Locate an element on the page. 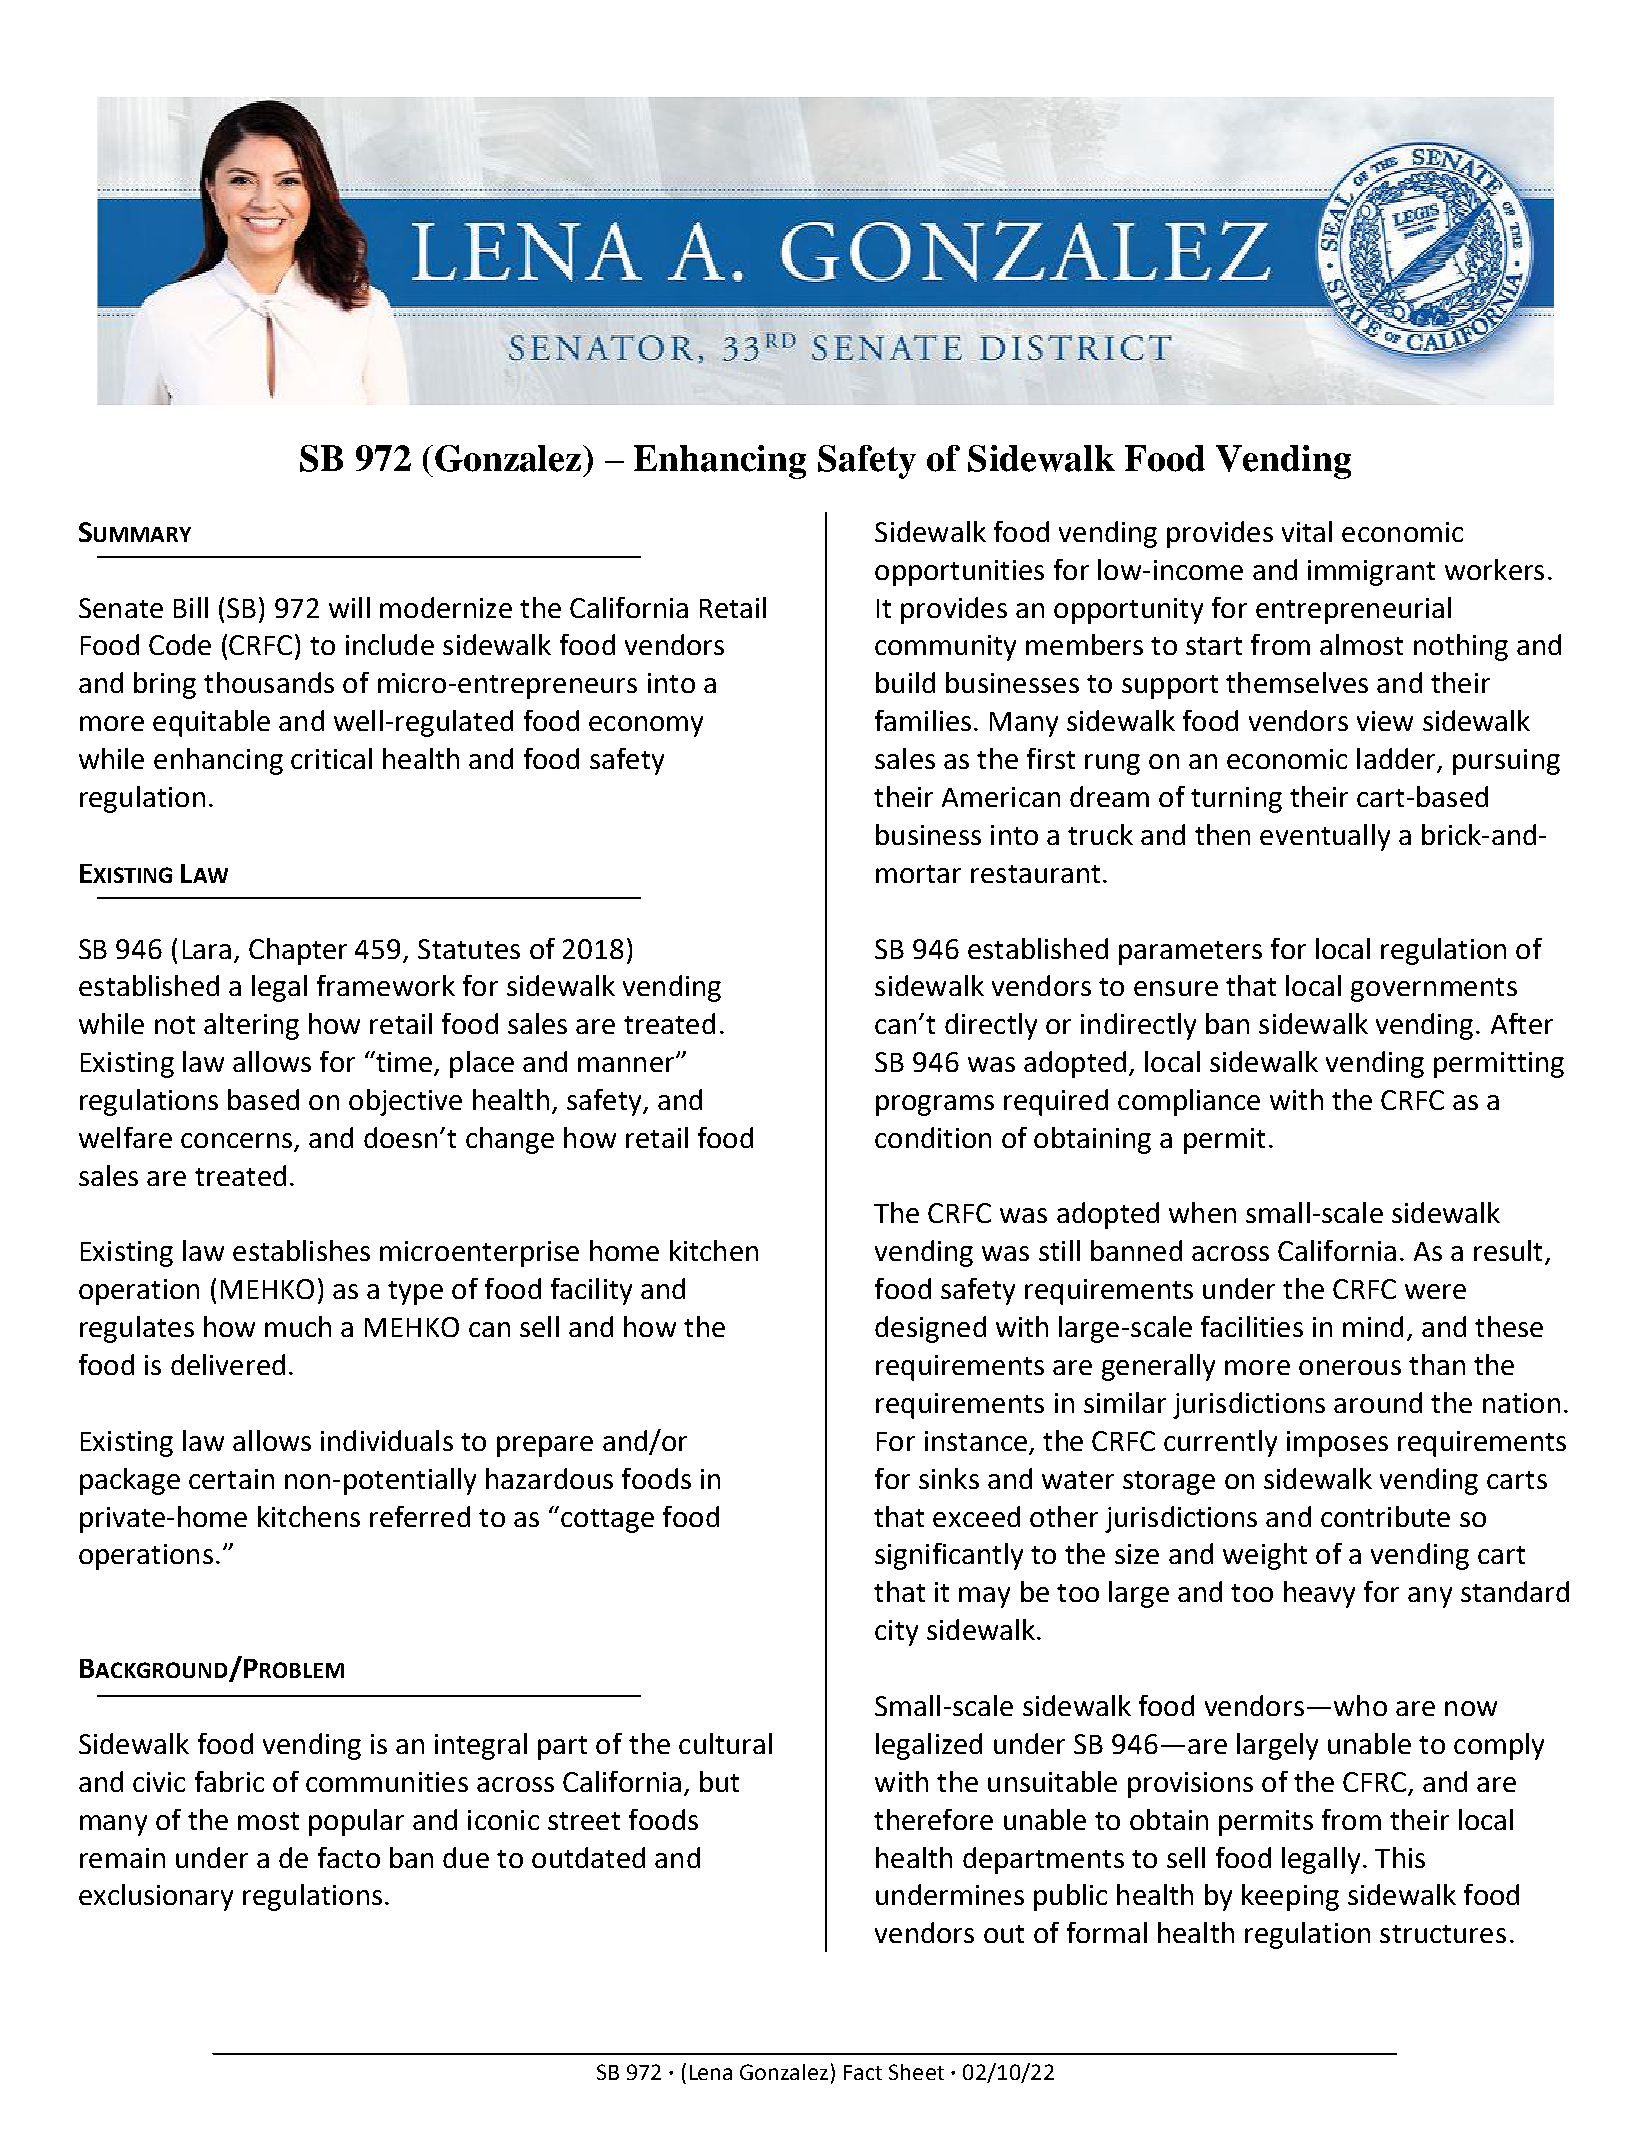  immigrant is located at coordinates (1371, 573).
